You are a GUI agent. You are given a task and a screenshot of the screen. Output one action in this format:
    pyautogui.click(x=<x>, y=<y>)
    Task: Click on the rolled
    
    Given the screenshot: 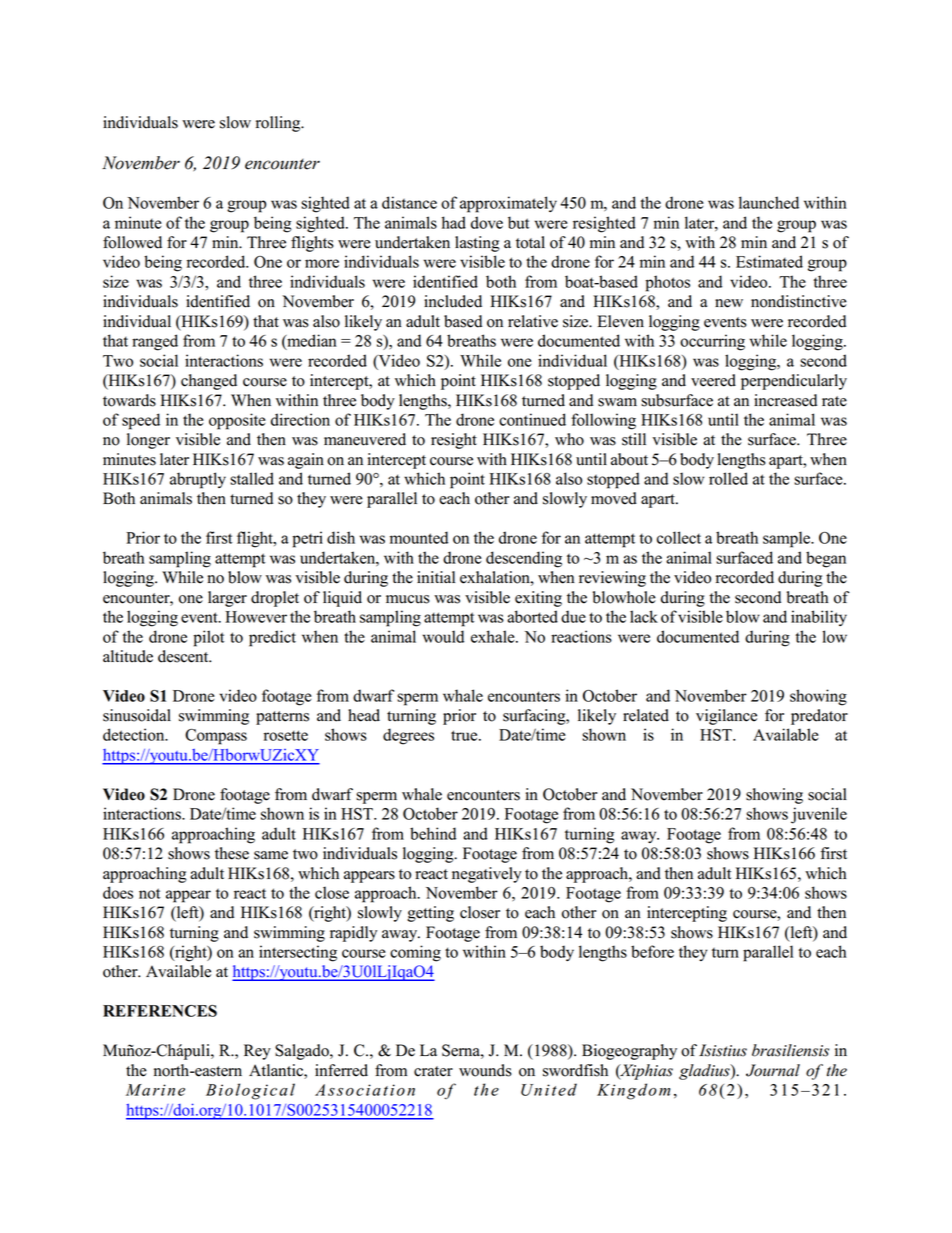 What is the action you would take?
    pyautogui.click(x=728, y=478)
